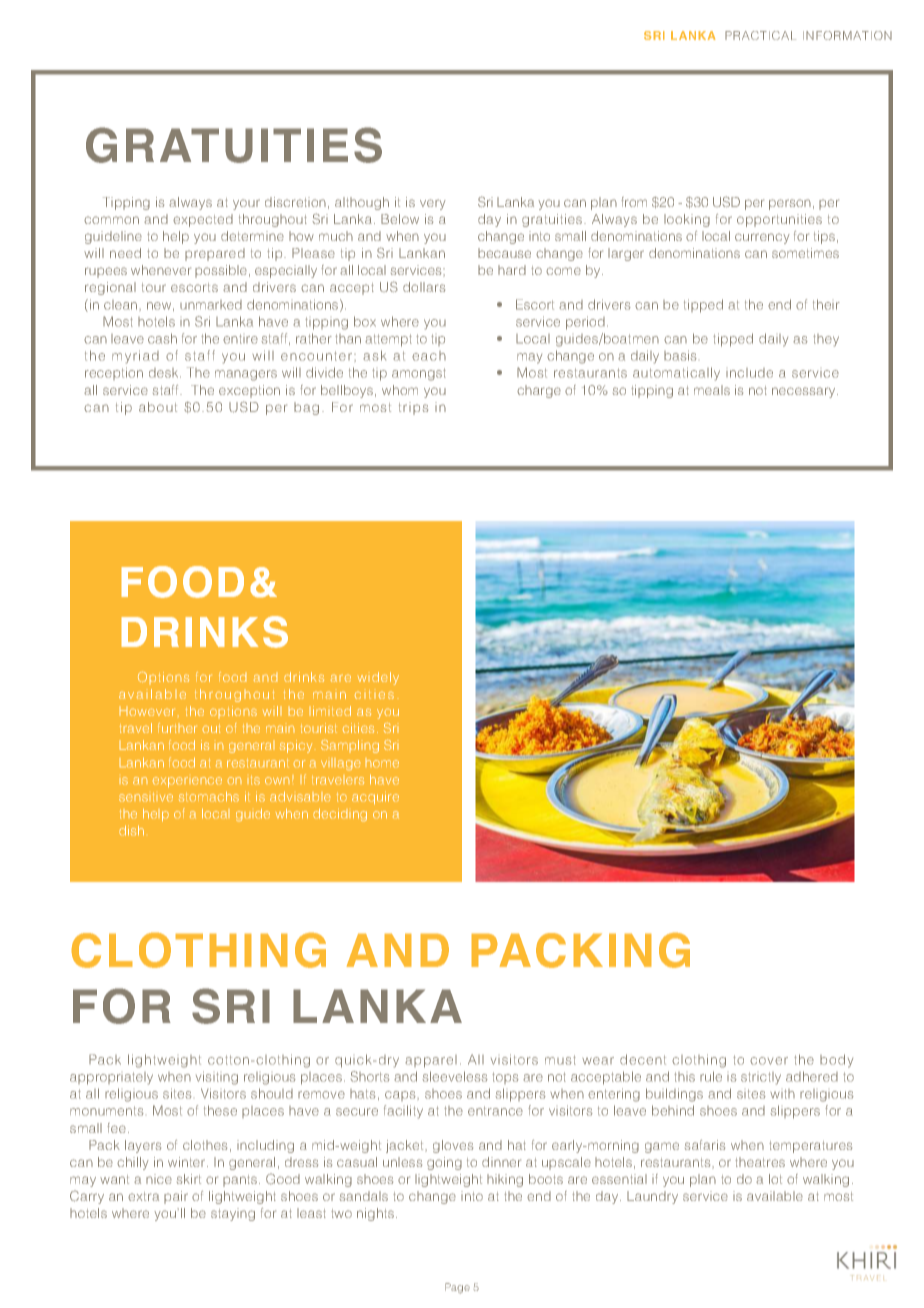  What do you see at coordinates (805, 392) in the screenshot?
I see `necessary` at bounding box center [805, 392].
